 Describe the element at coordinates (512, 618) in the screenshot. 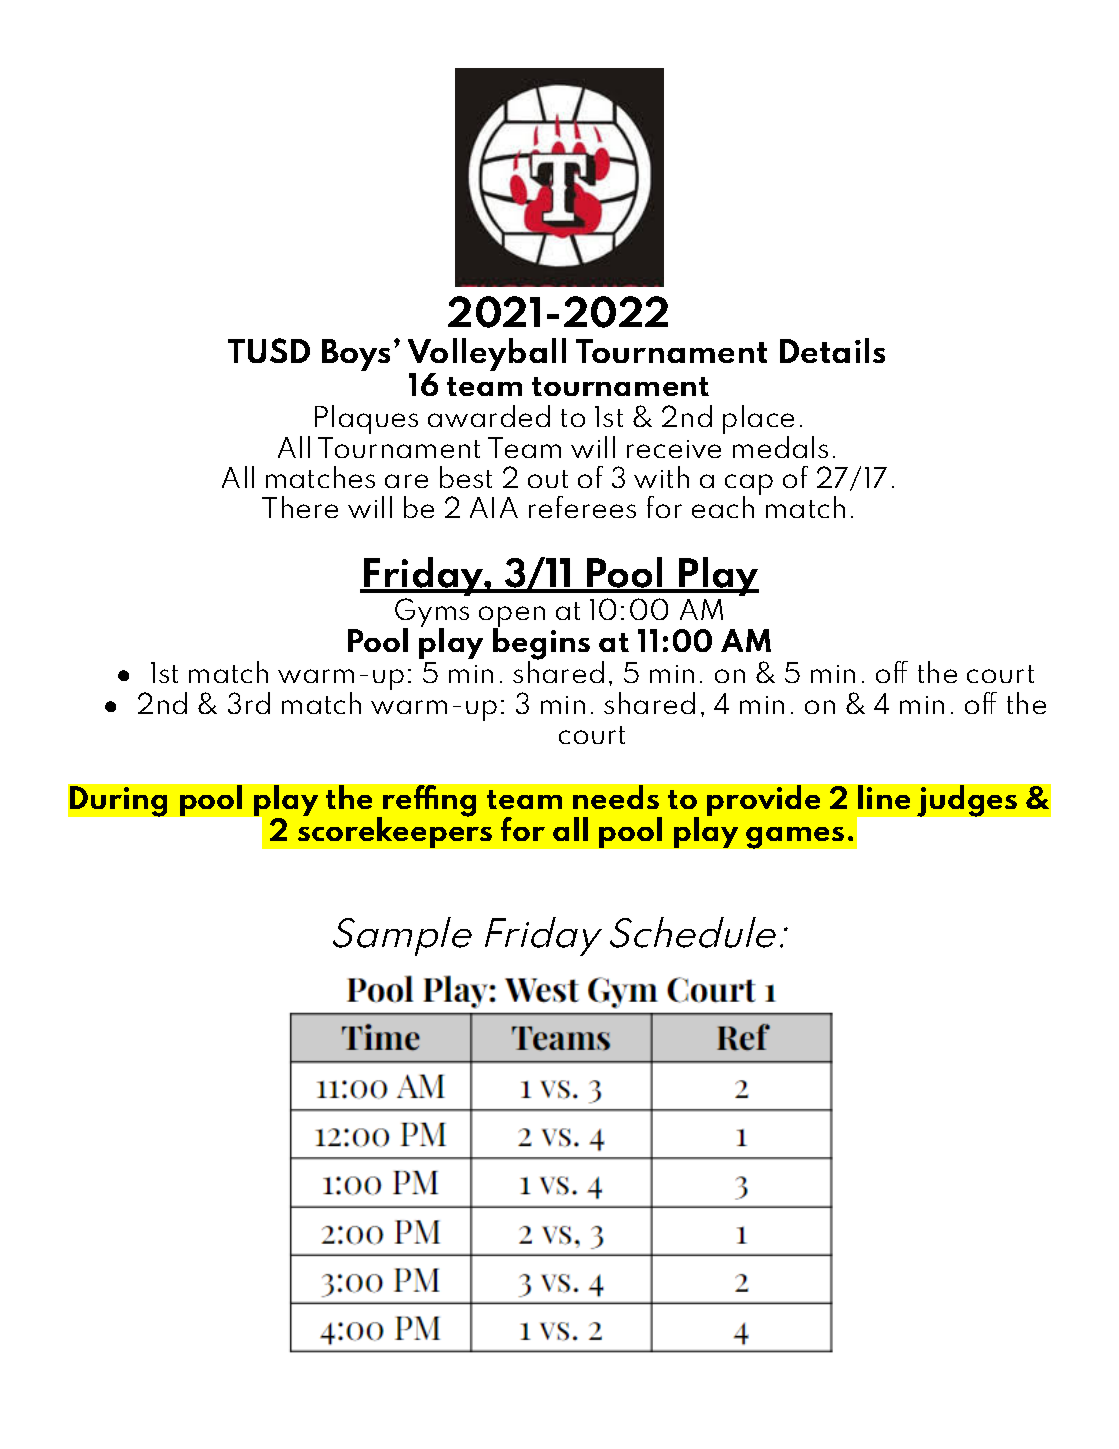

I see `open` at that location.
